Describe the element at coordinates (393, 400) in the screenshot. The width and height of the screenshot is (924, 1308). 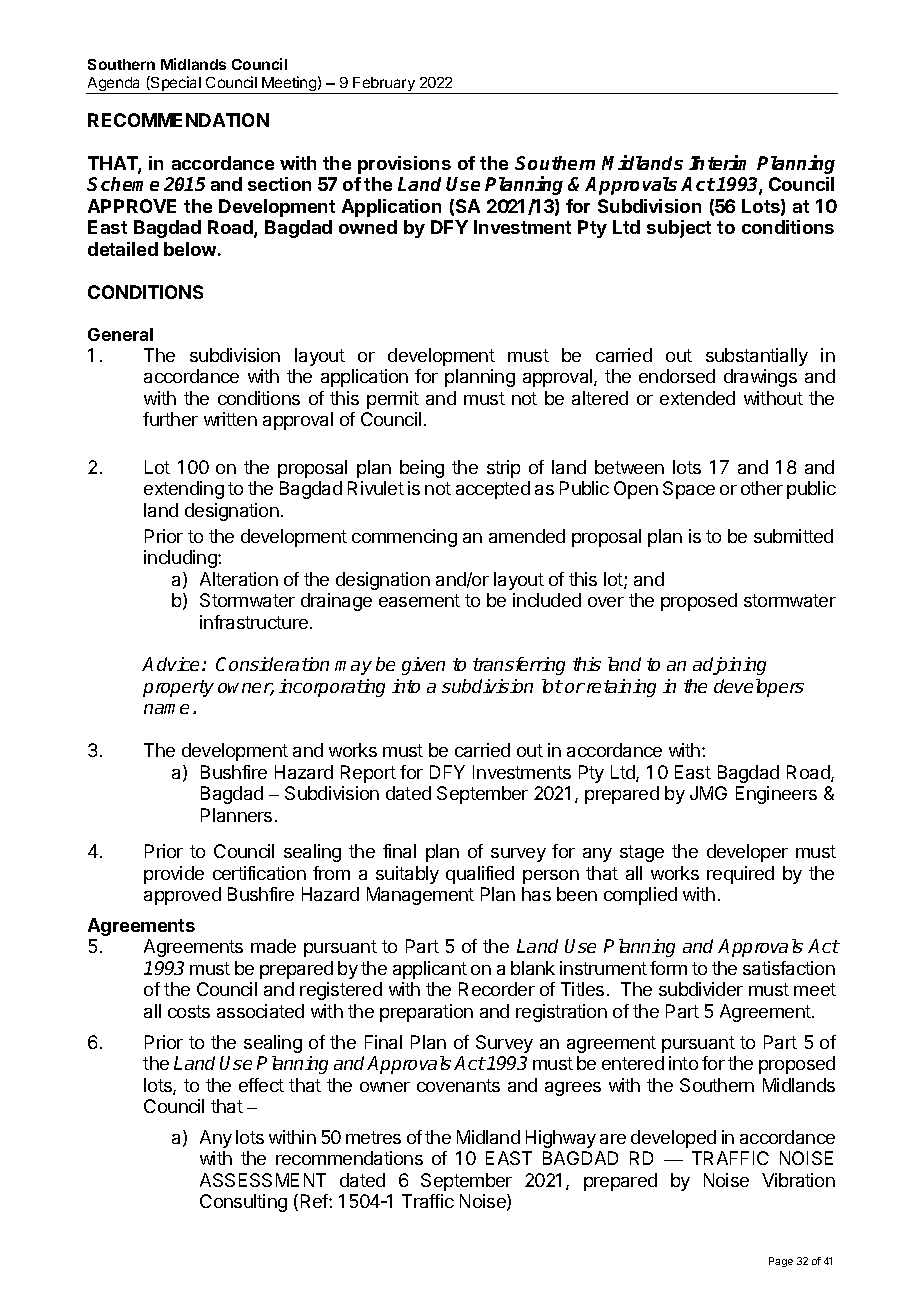
I see `permit` at that location.
